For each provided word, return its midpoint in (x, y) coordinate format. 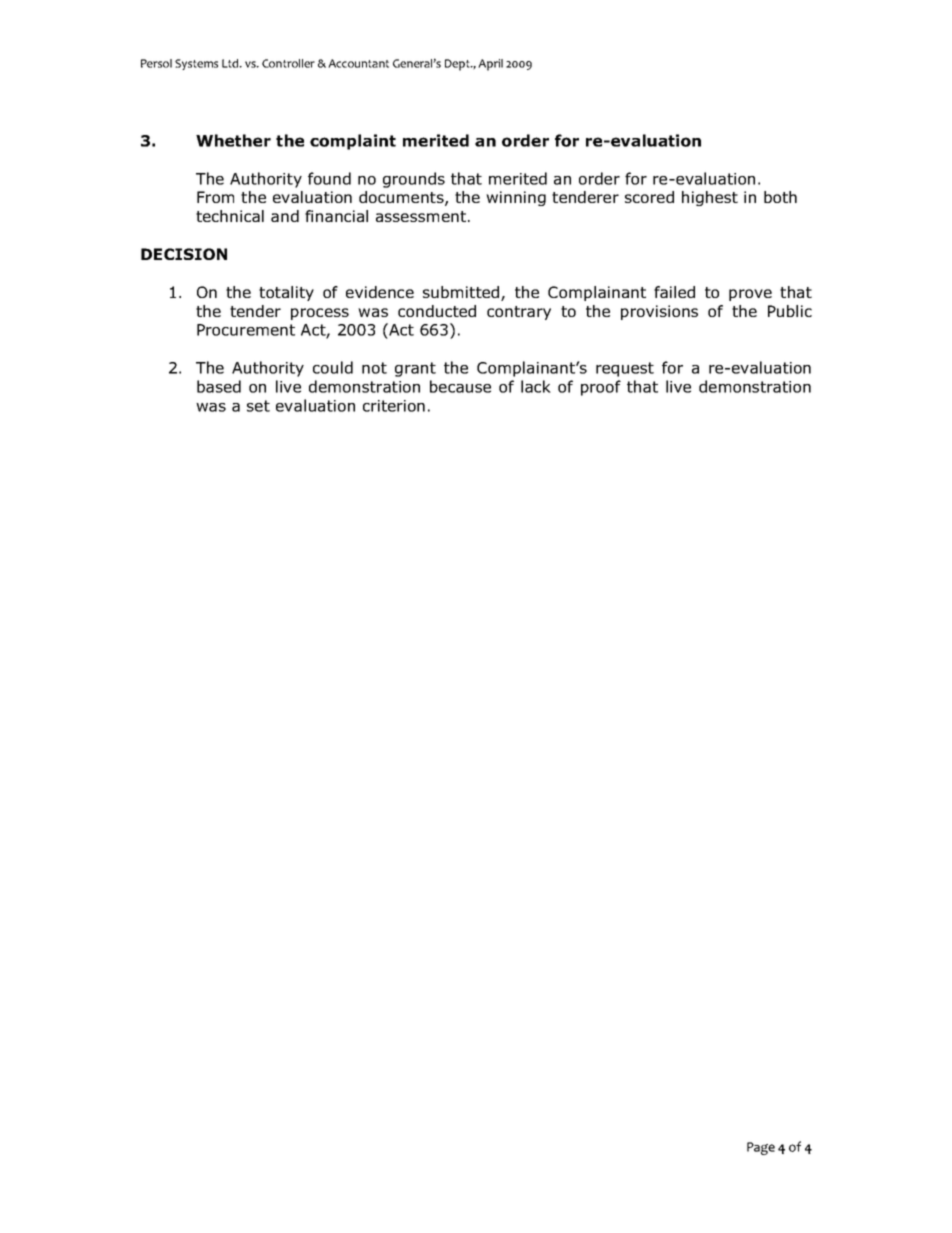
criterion (394, 406)
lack (536, 386)
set (258, 406)
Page (761, 1148)
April (490, 65)
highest (710, 198)
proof (601, 388)
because (460, 386)
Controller (288, 63)
